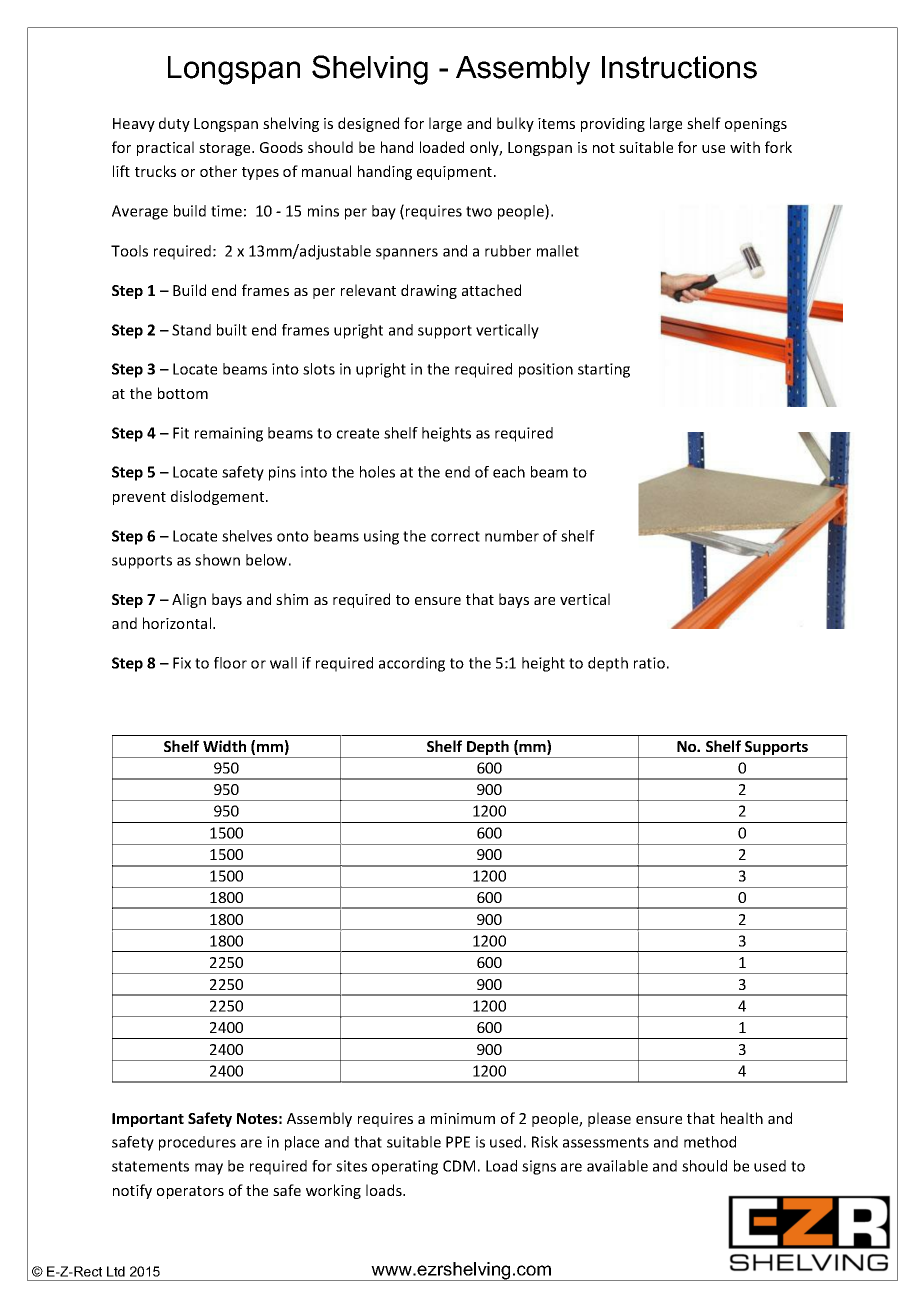 This image has height=1308, width=924. Describe the element at coordinates (679, 67) in the image. I see `Instructions` at that location.
